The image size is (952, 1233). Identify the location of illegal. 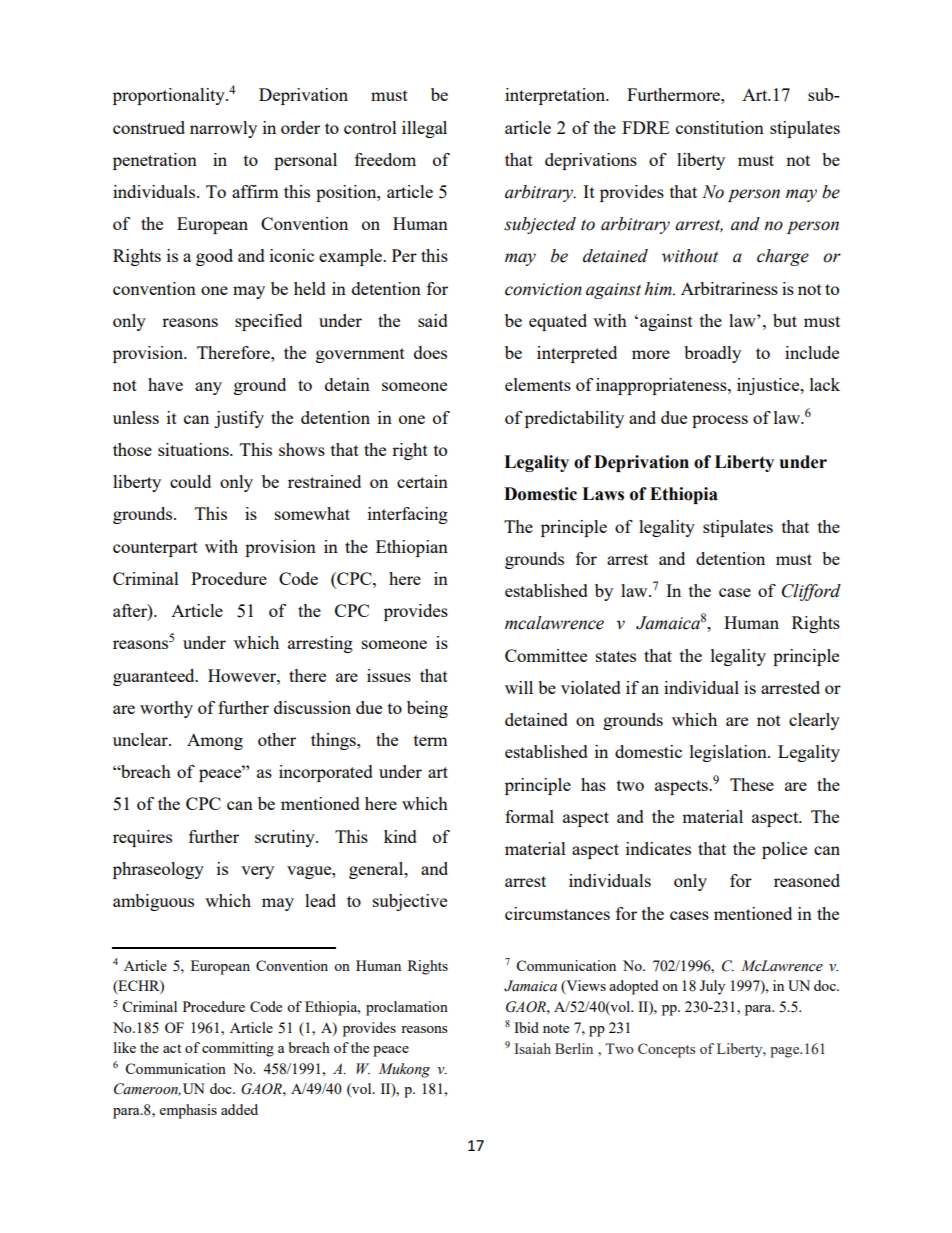
(424, 129).
